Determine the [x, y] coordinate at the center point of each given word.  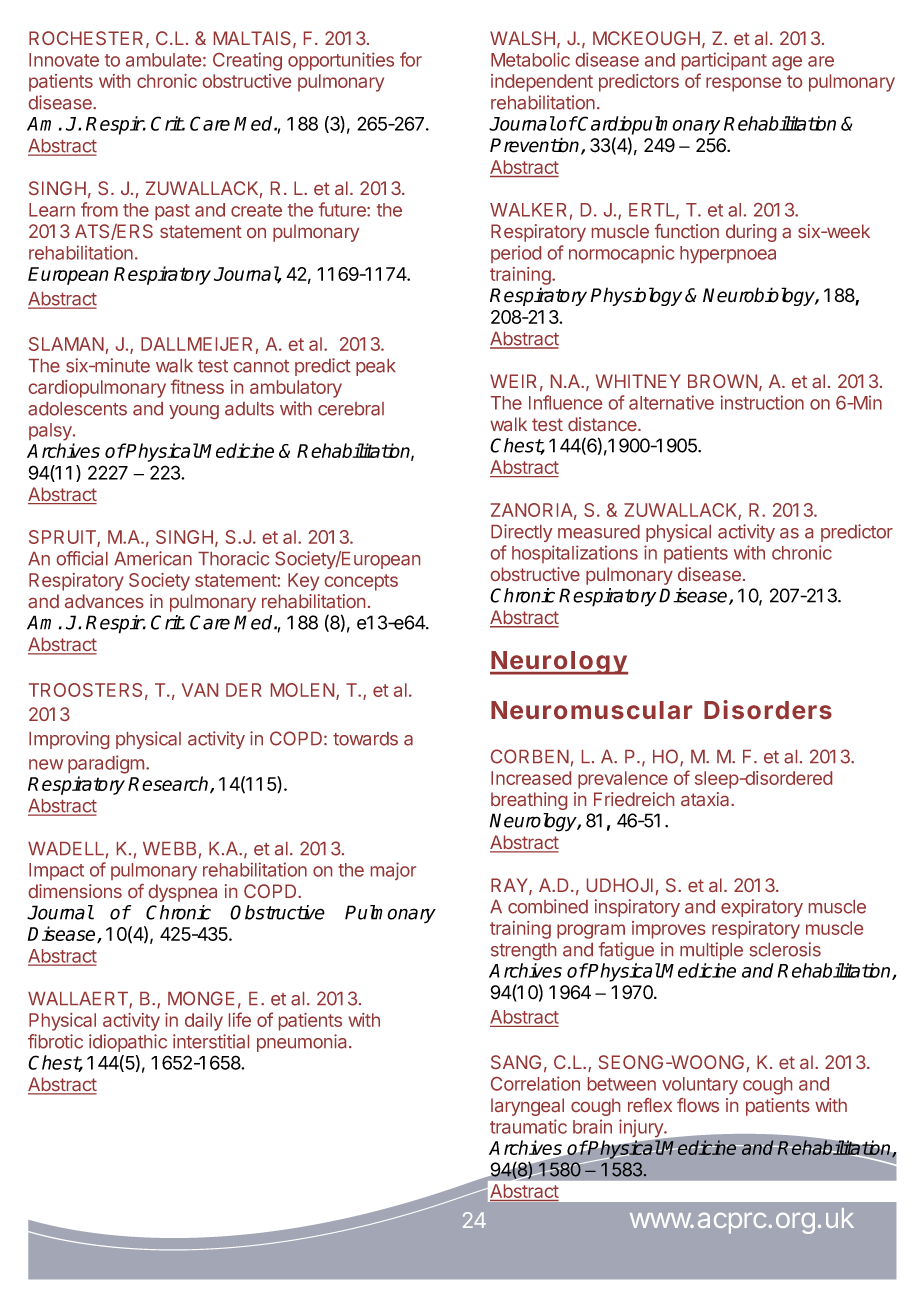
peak [376, 367]
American [153, 558]
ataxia [706, 799]
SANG [516, 1062]
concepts [361, 582]
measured [599, 532]
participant [724, 61]
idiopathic [128, 1043]
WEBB [169, 848]
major [393, 871]
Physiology [636, 296]
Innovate [64, 60]
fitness [197, 386]
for [411, 59]
